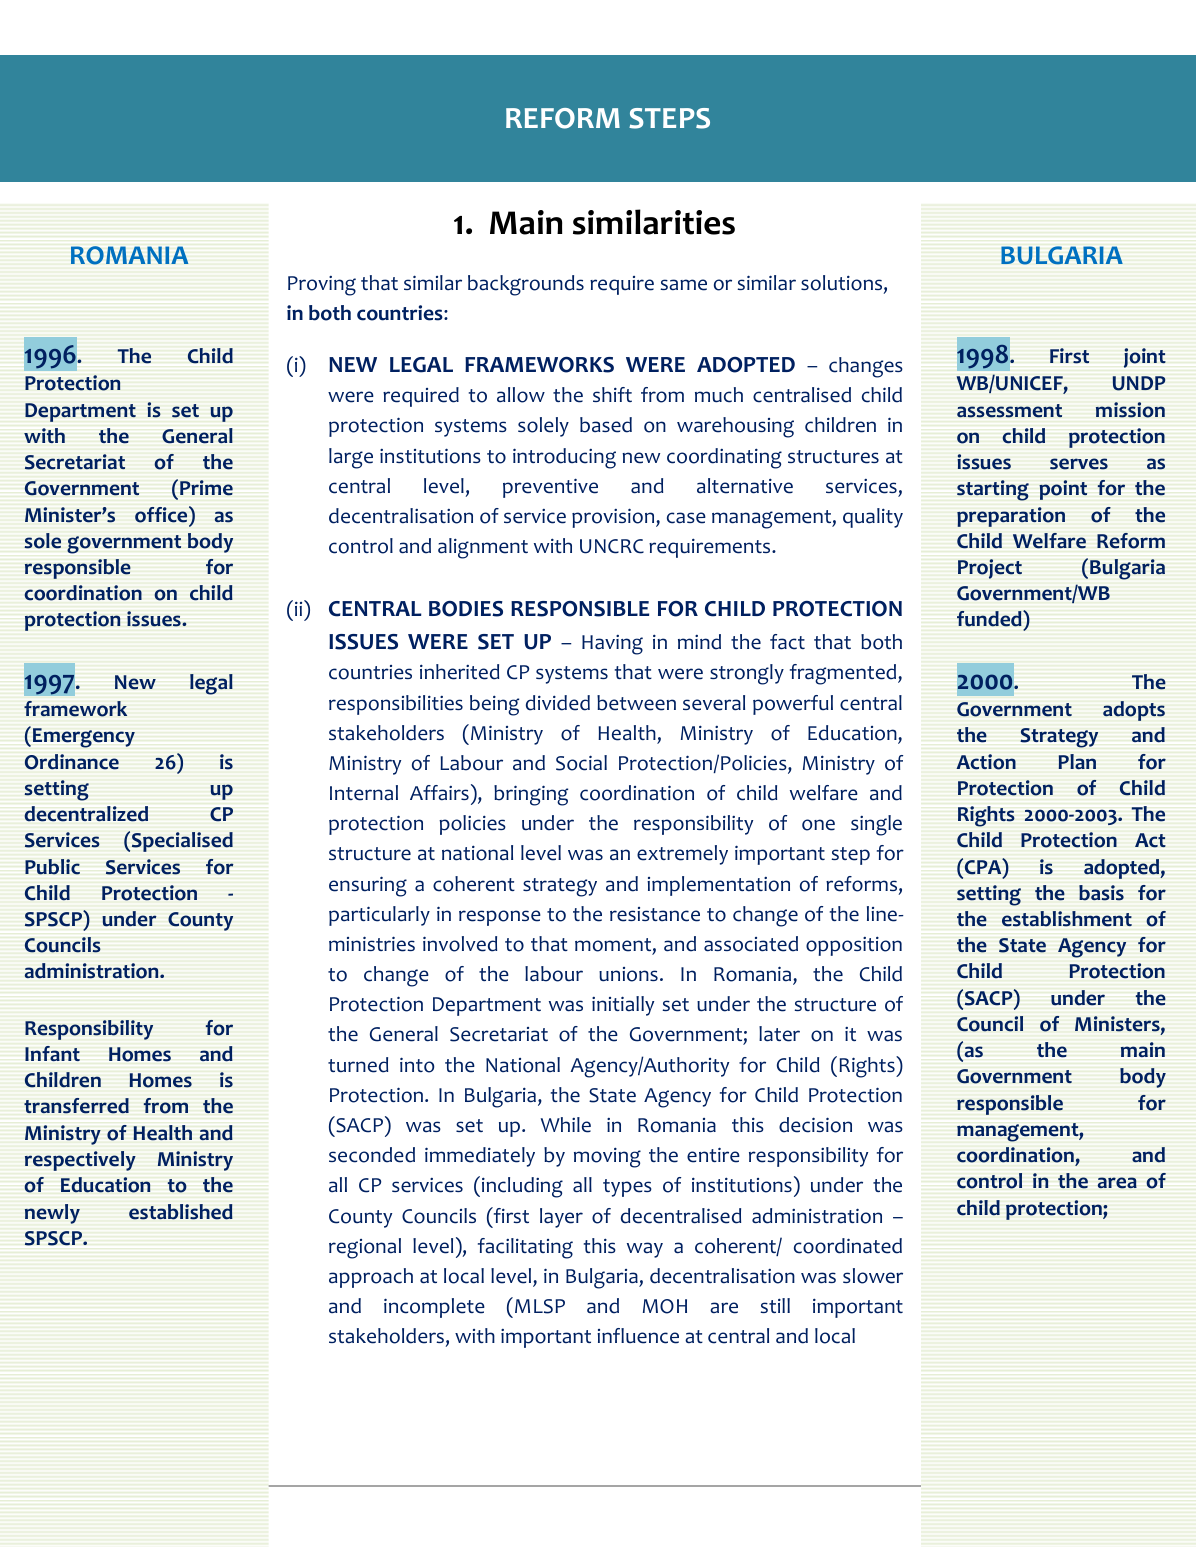  What do you see at coordinates (526, 285) in the screenshot?
I see `backgrounds` at bounding box center [526, 285].
